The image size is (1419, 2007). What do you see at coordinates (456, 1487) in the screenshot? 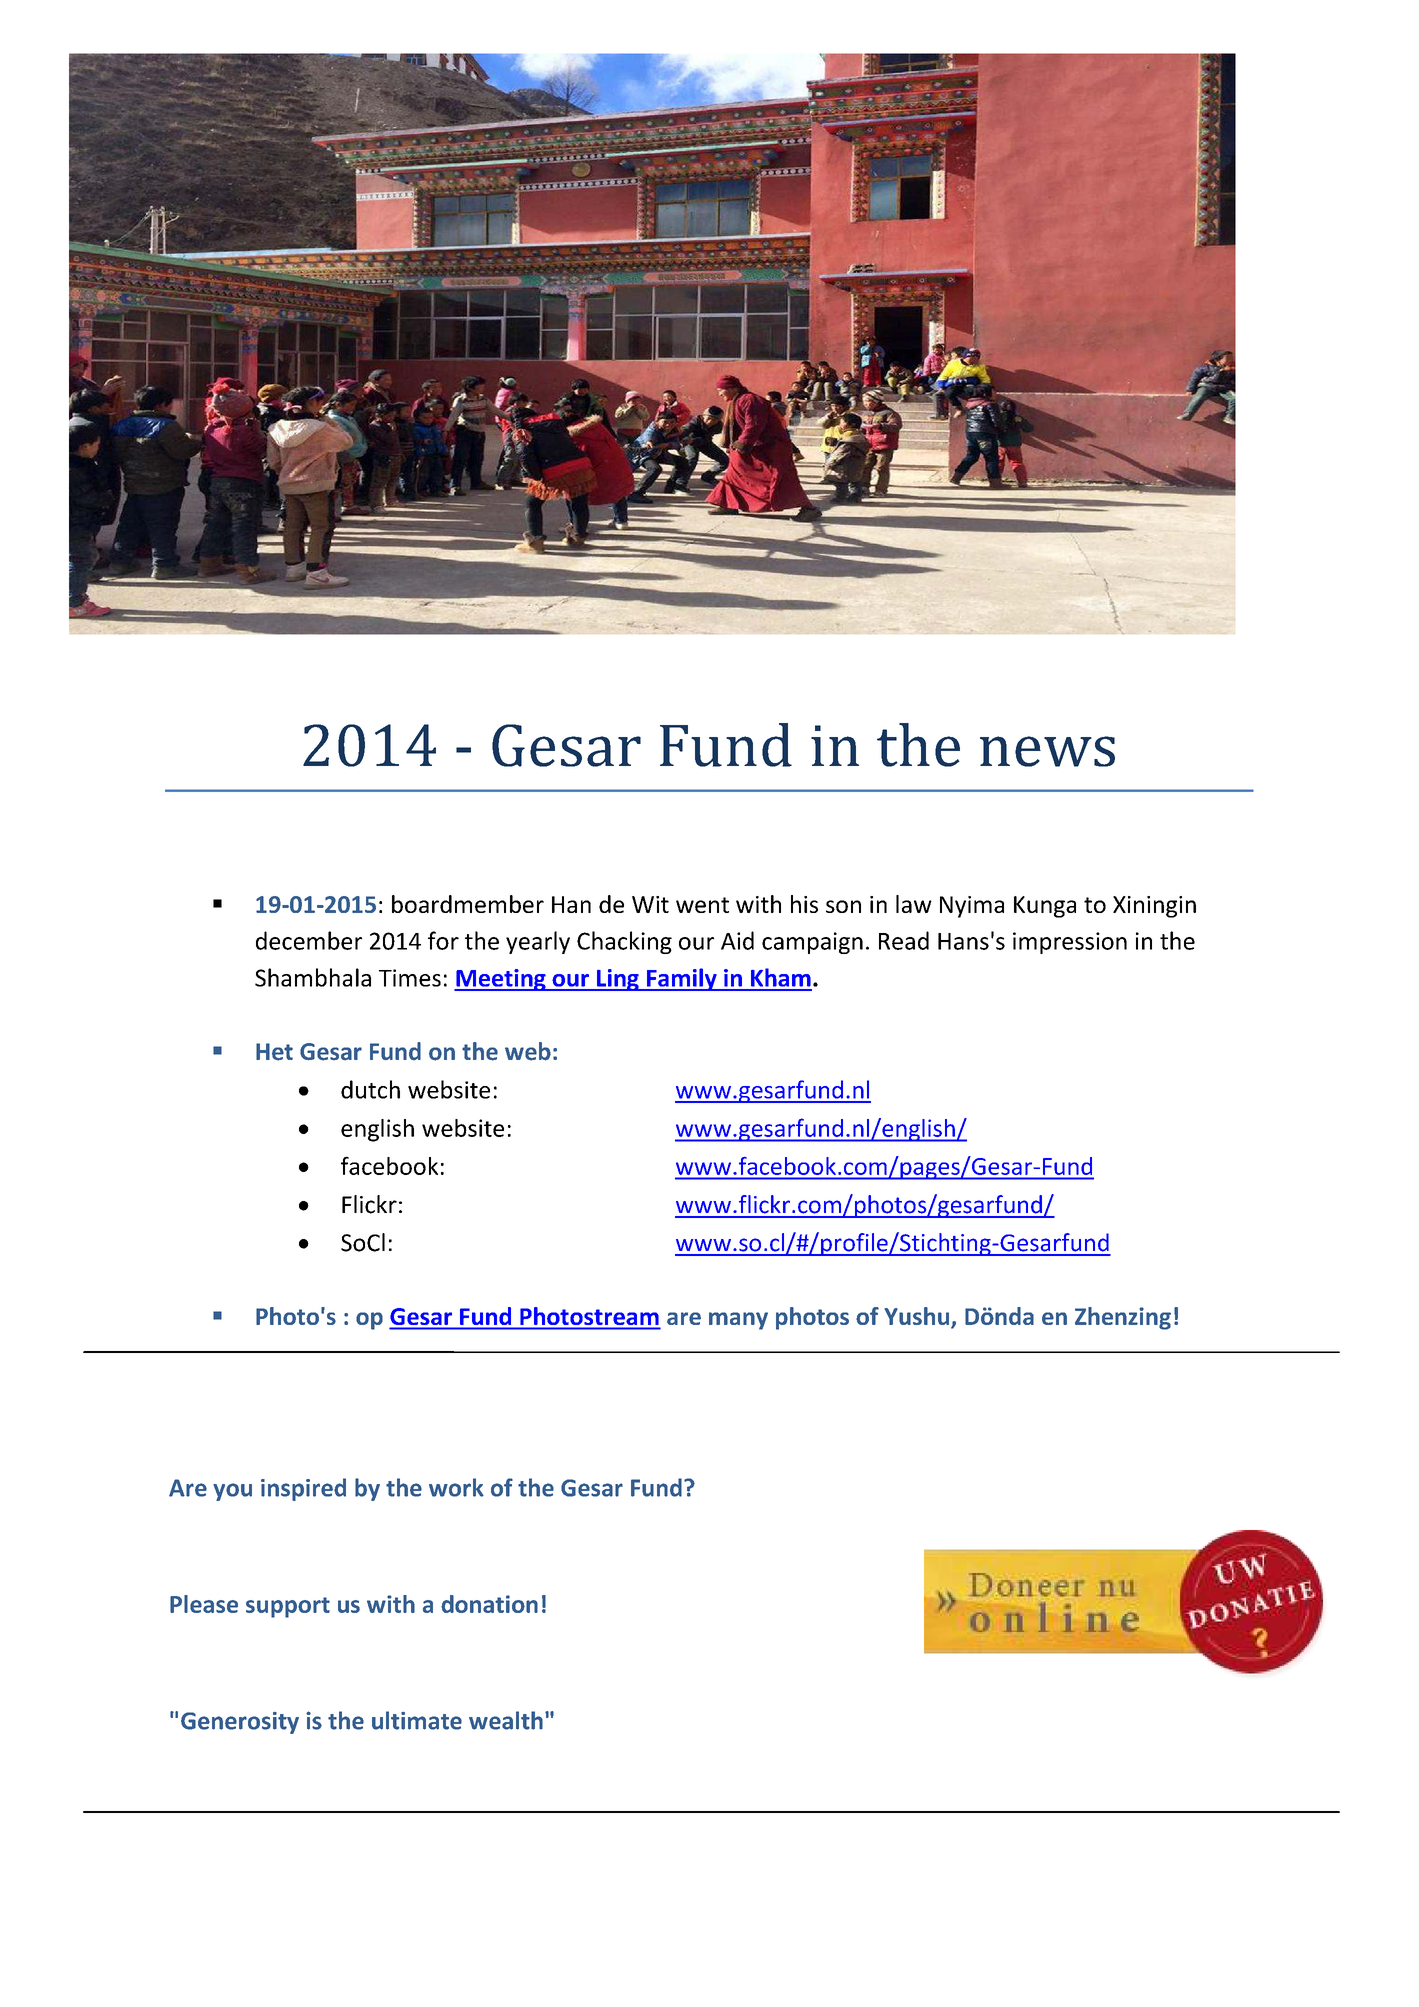
I see `work` at bounding box center [456, 1487].
